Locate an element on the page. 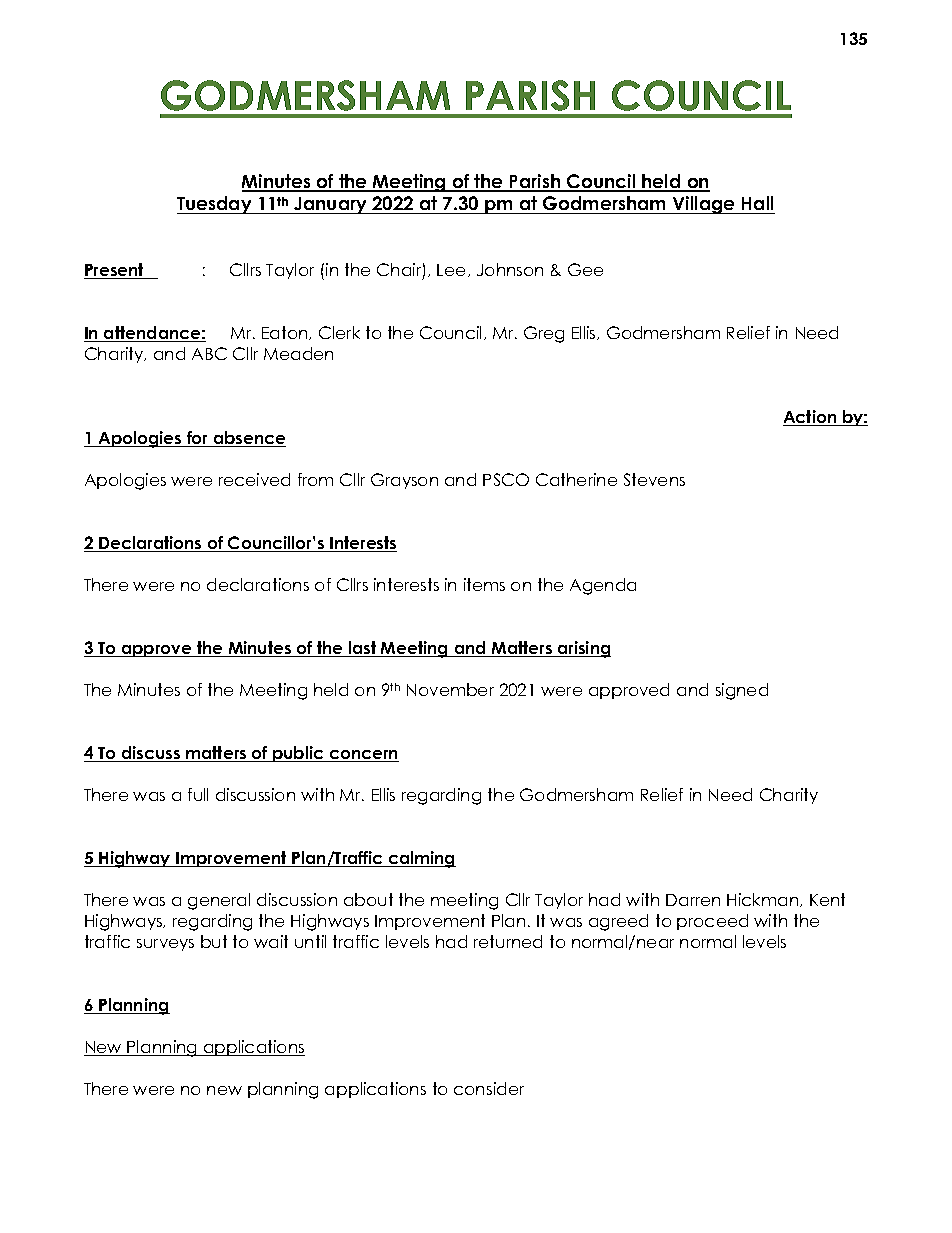  consider is located at coordinates (489, 1088).
